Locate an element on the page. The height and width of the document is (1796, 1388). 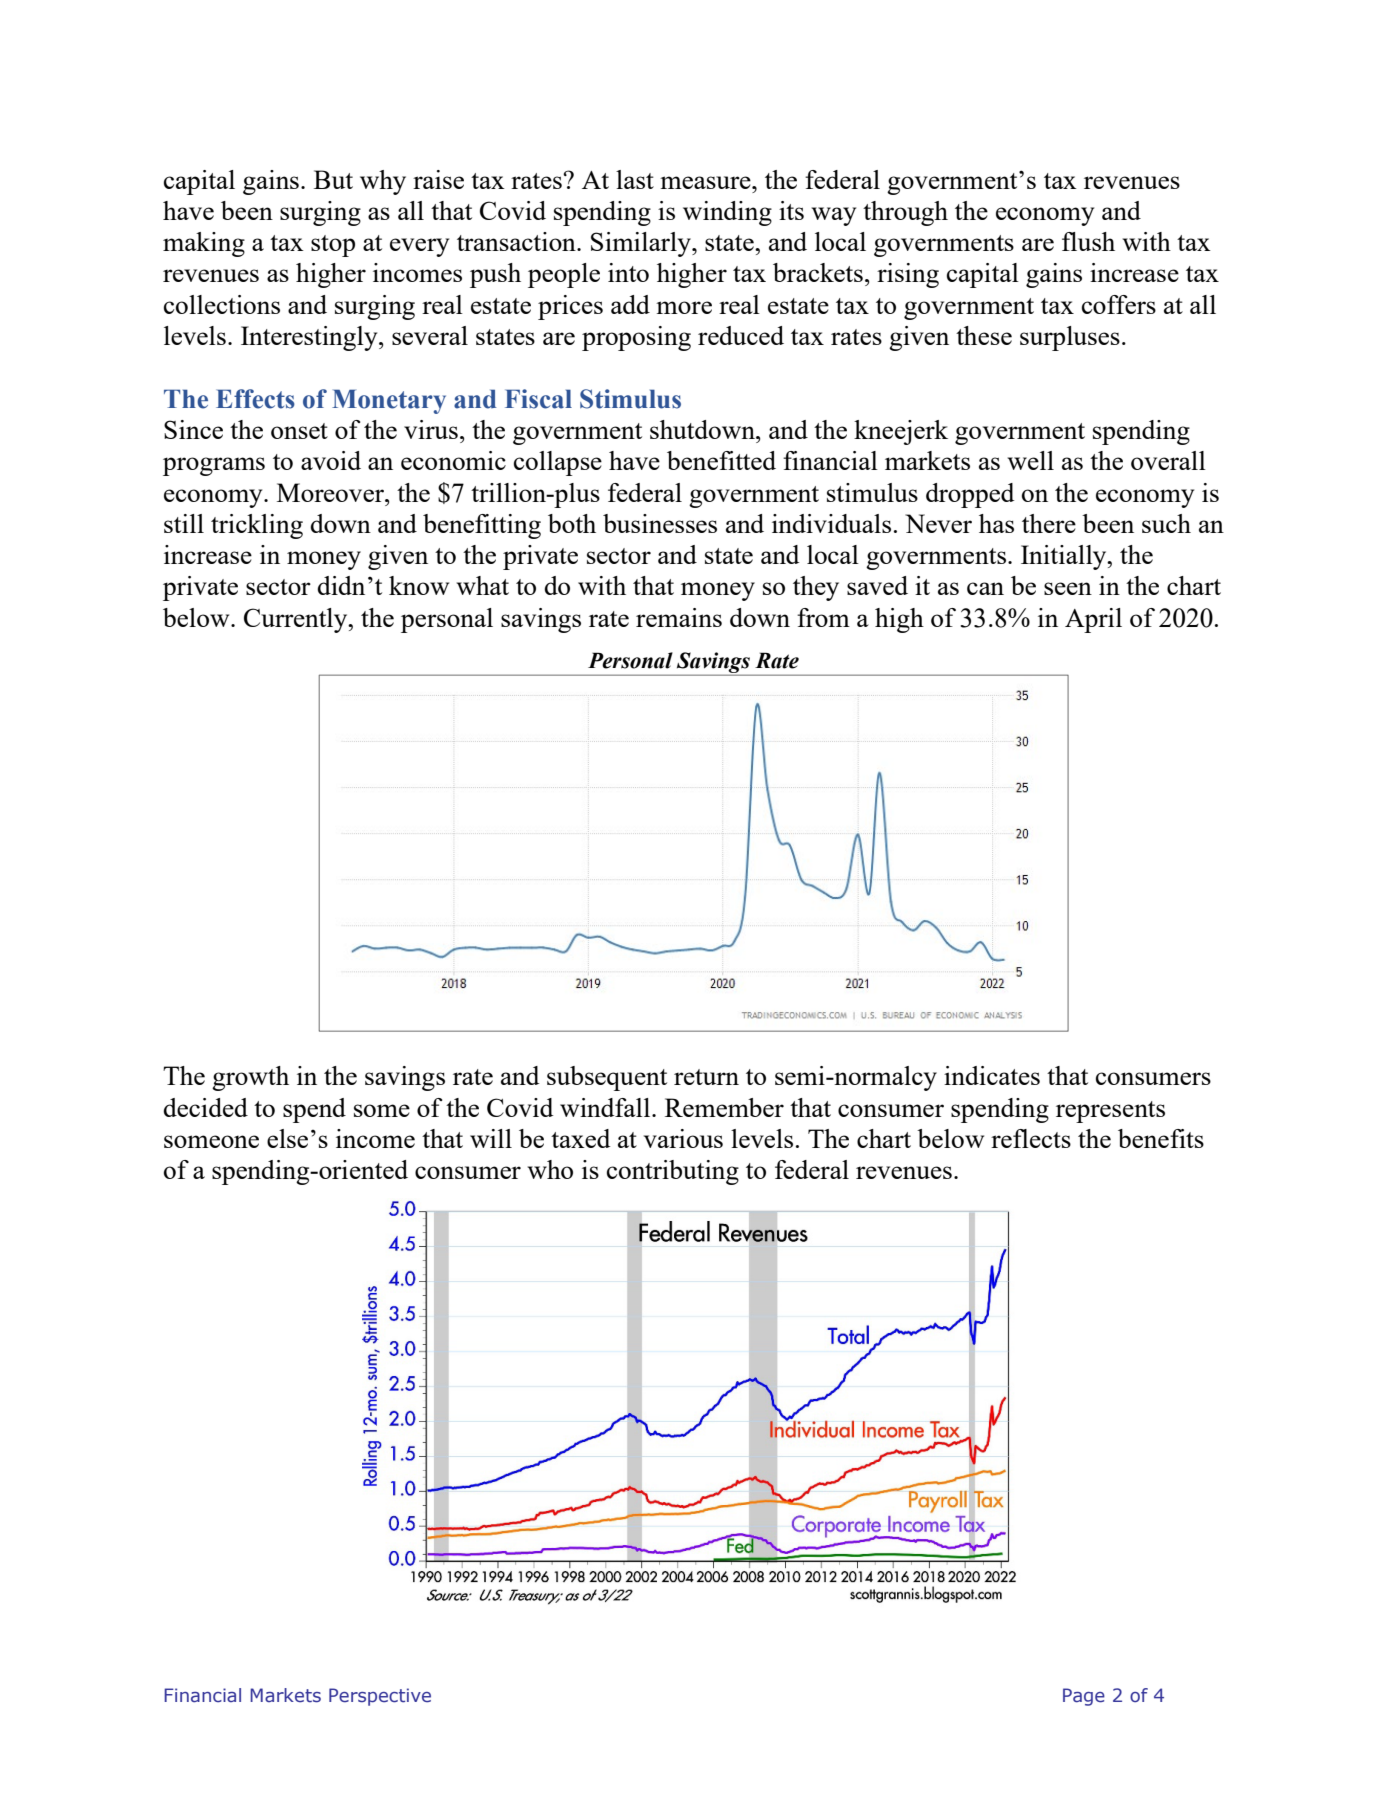
contributing is located at coordinates (673, 1172).
